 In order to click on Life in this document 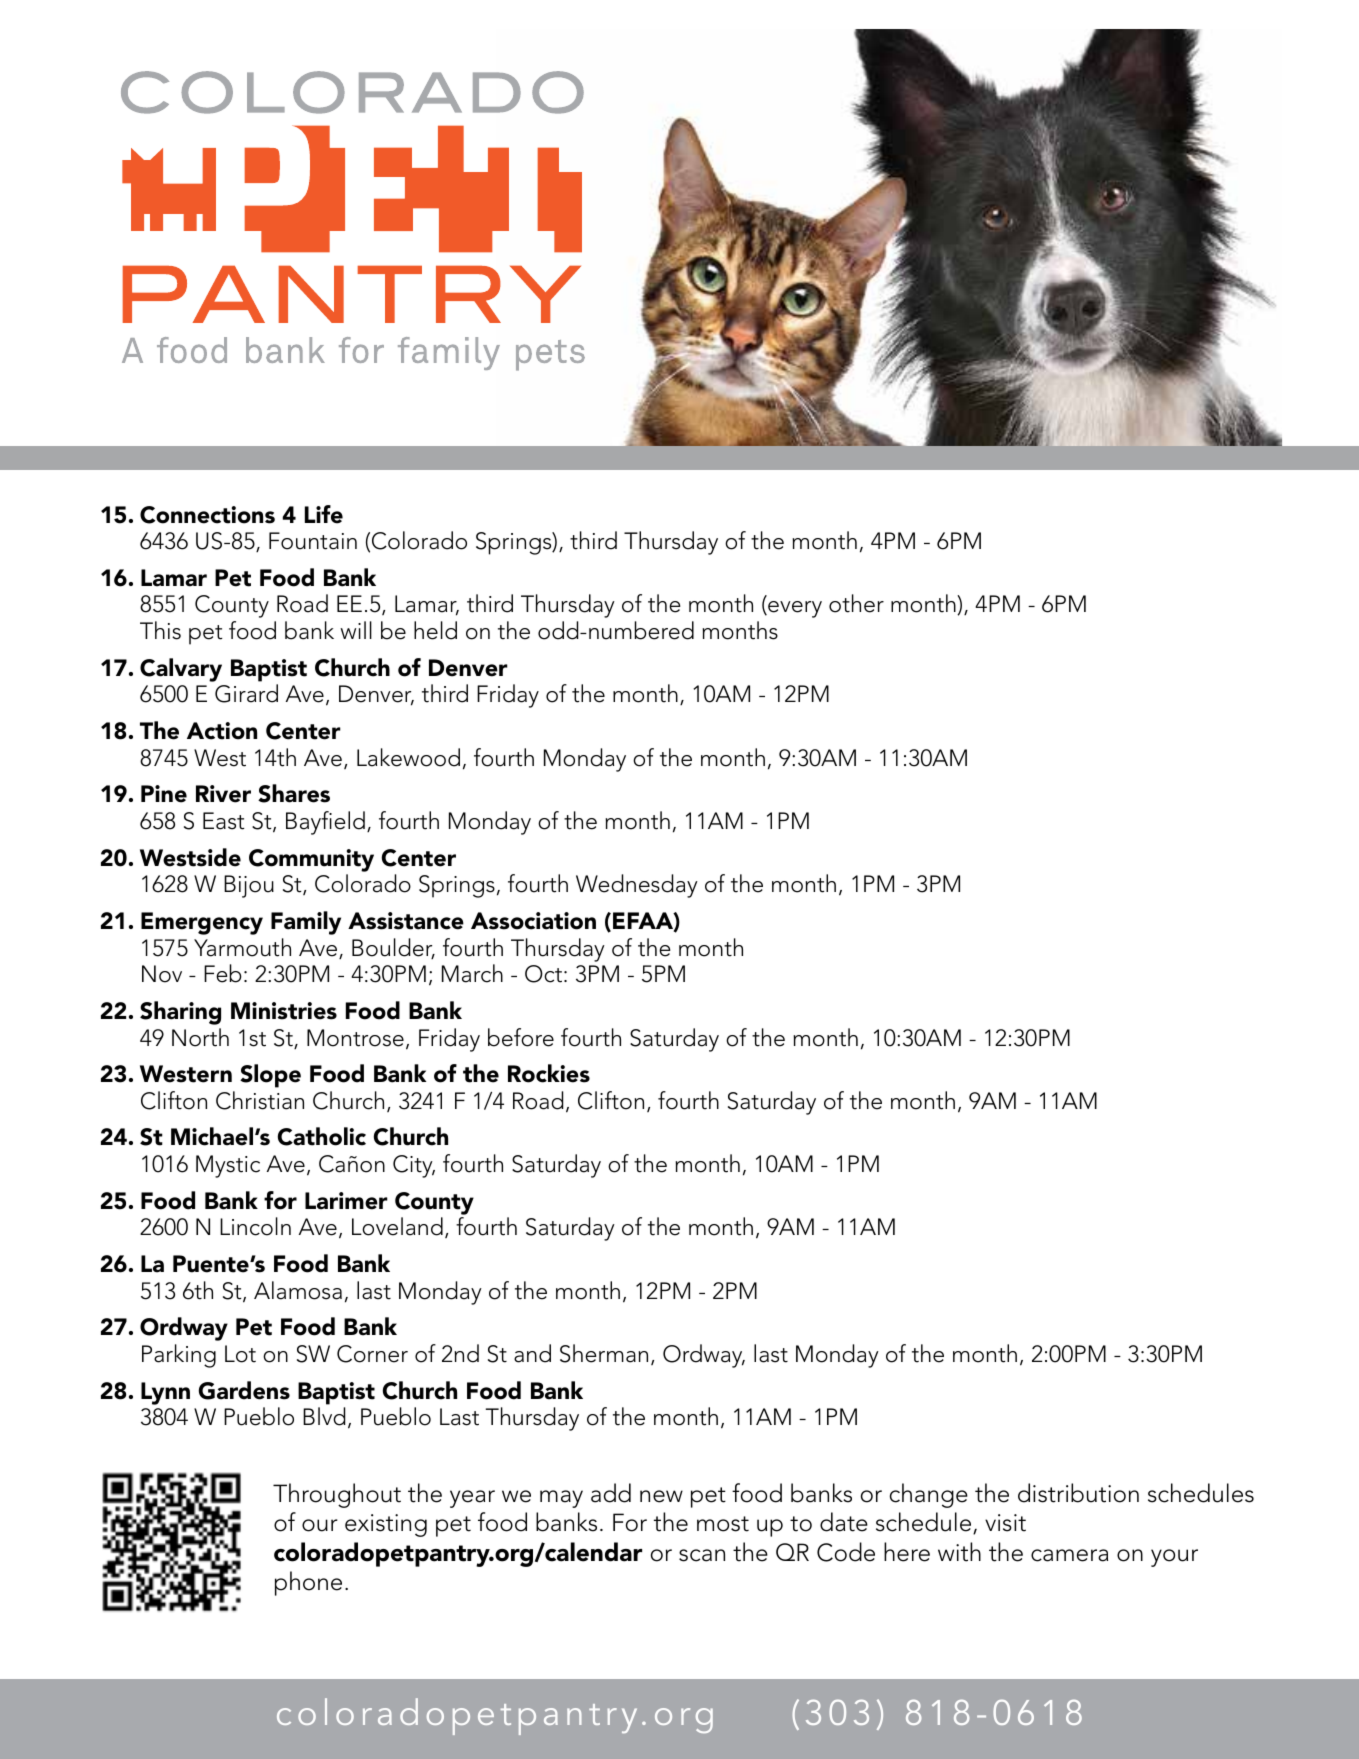, I will do `click(324, 514)`.
